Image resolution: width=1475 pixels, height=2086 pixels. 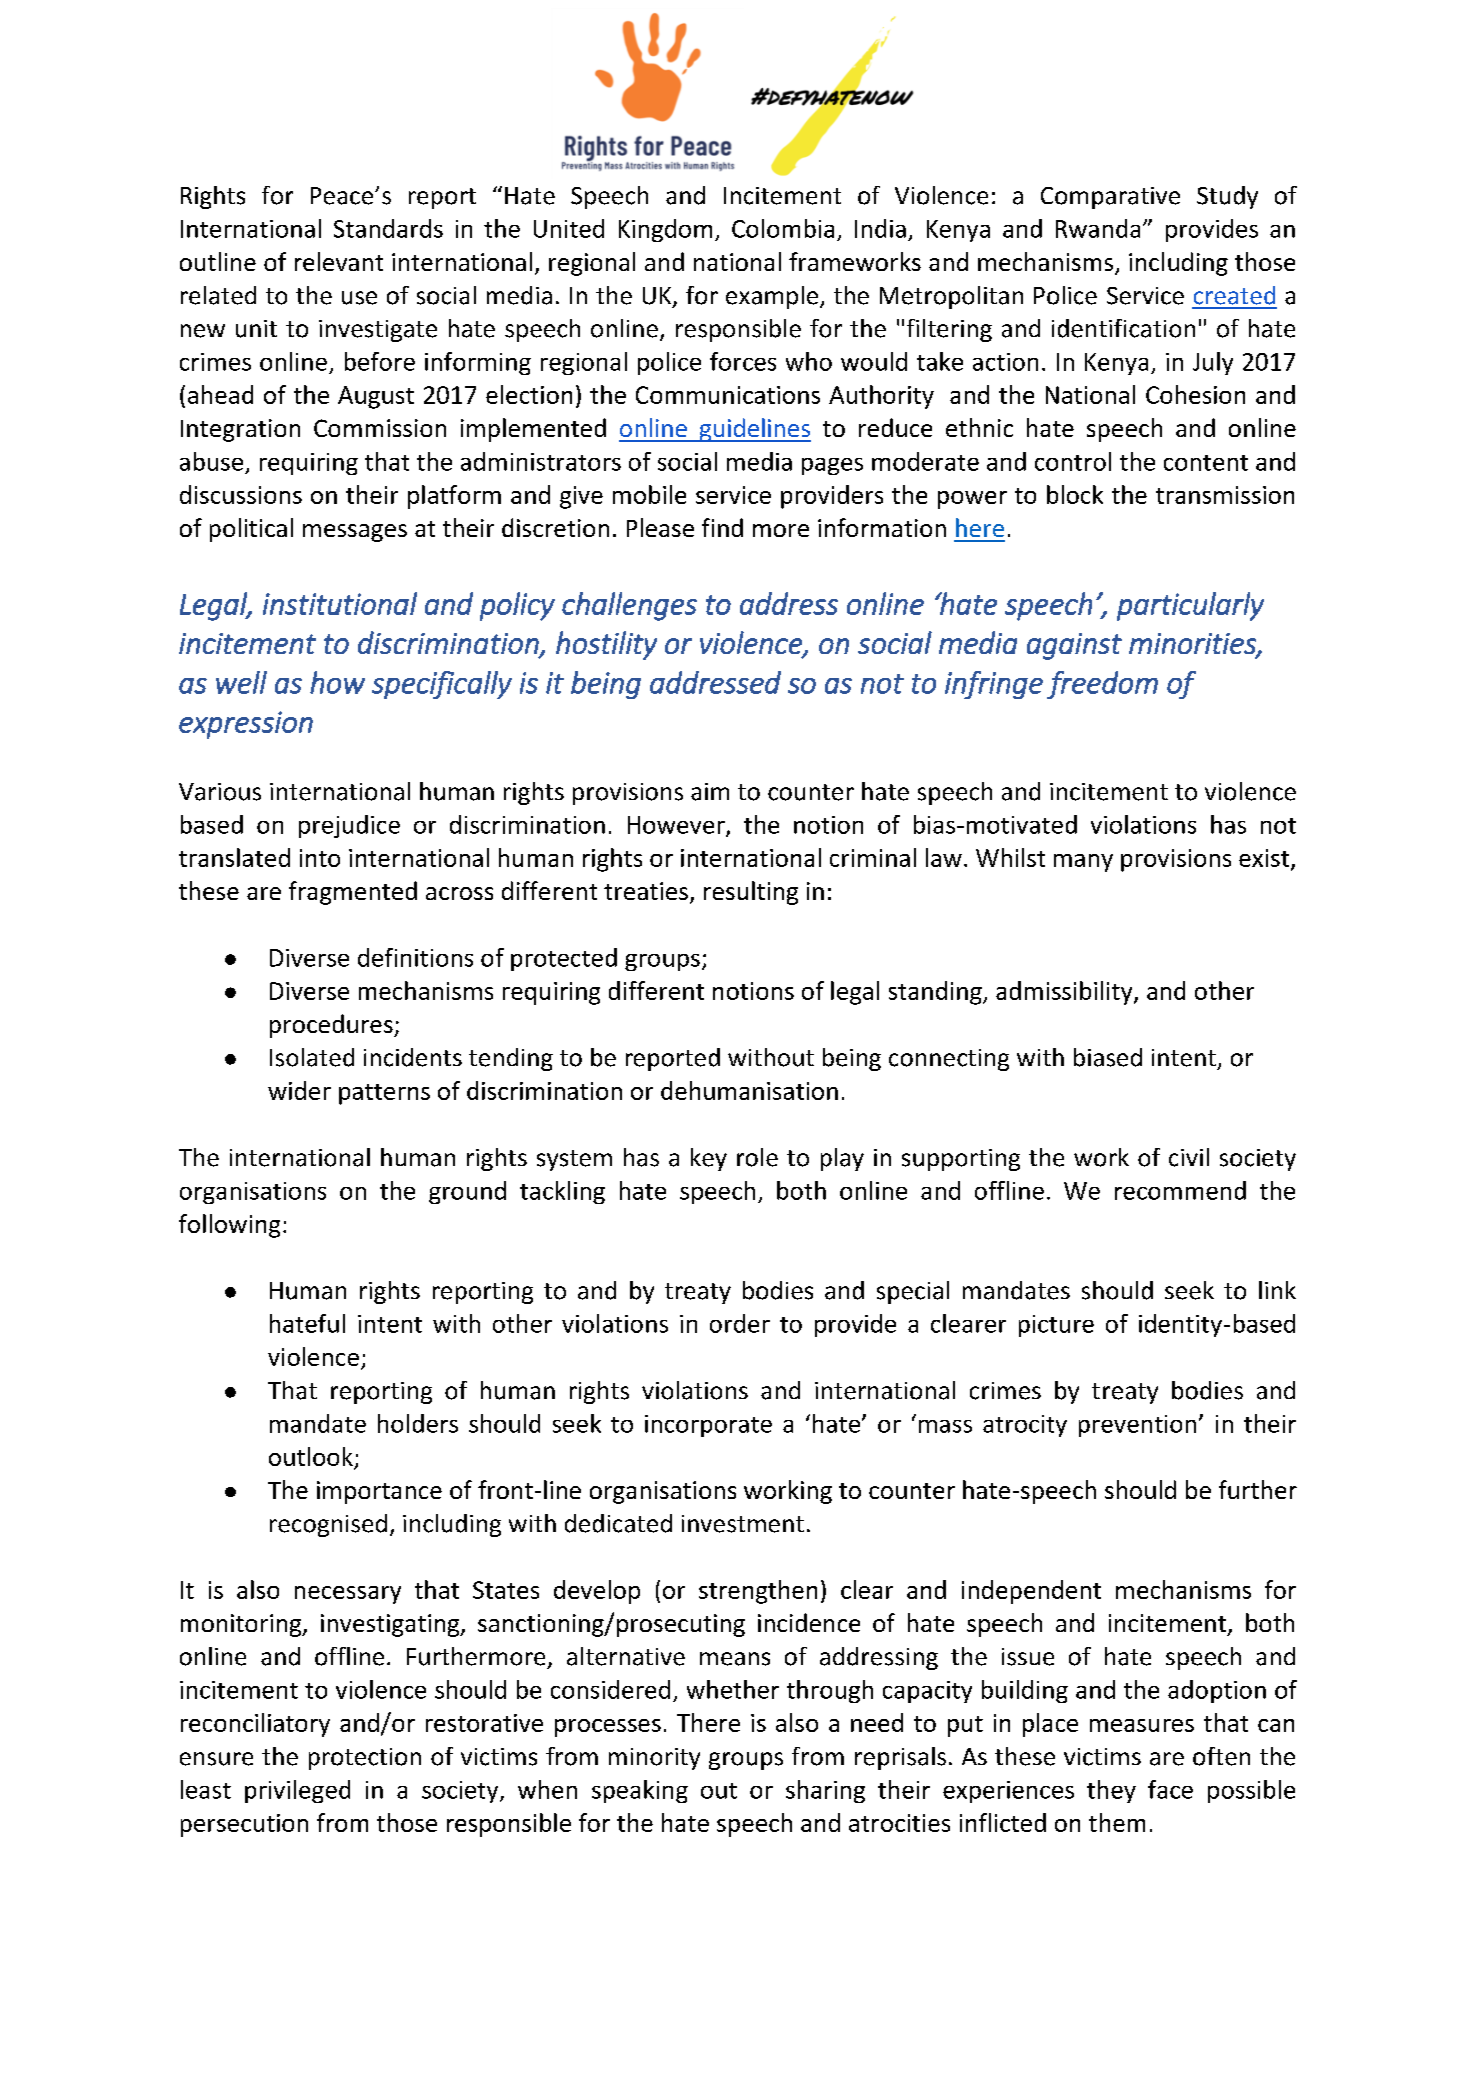 What do you see at coordinates (783, 228) in the screenshot?
I see `Colombia` at bounding box center [783, 228].
